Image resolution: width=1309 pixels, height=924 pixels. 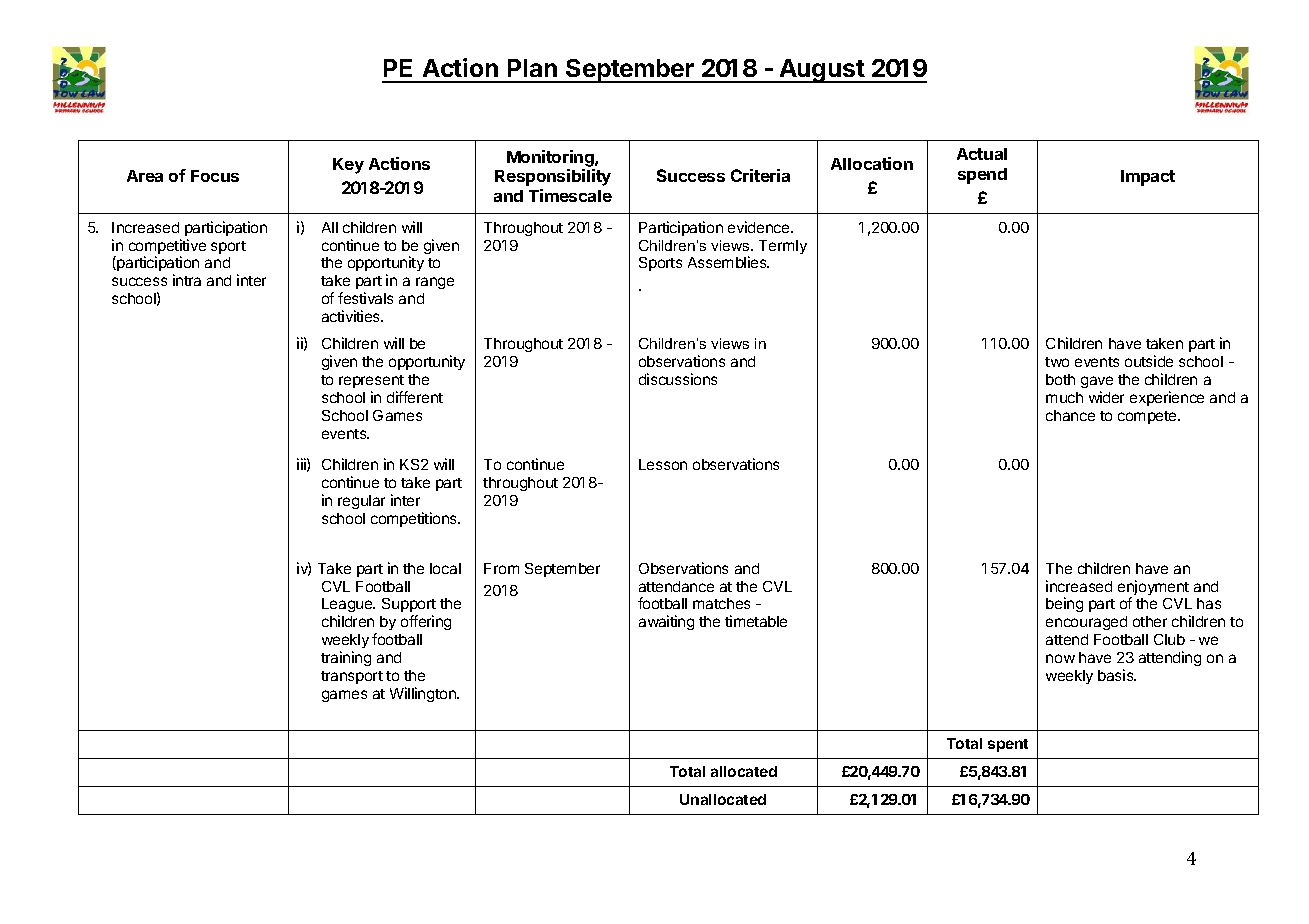 I want to click on discussions, so click(x=678, y=379).
